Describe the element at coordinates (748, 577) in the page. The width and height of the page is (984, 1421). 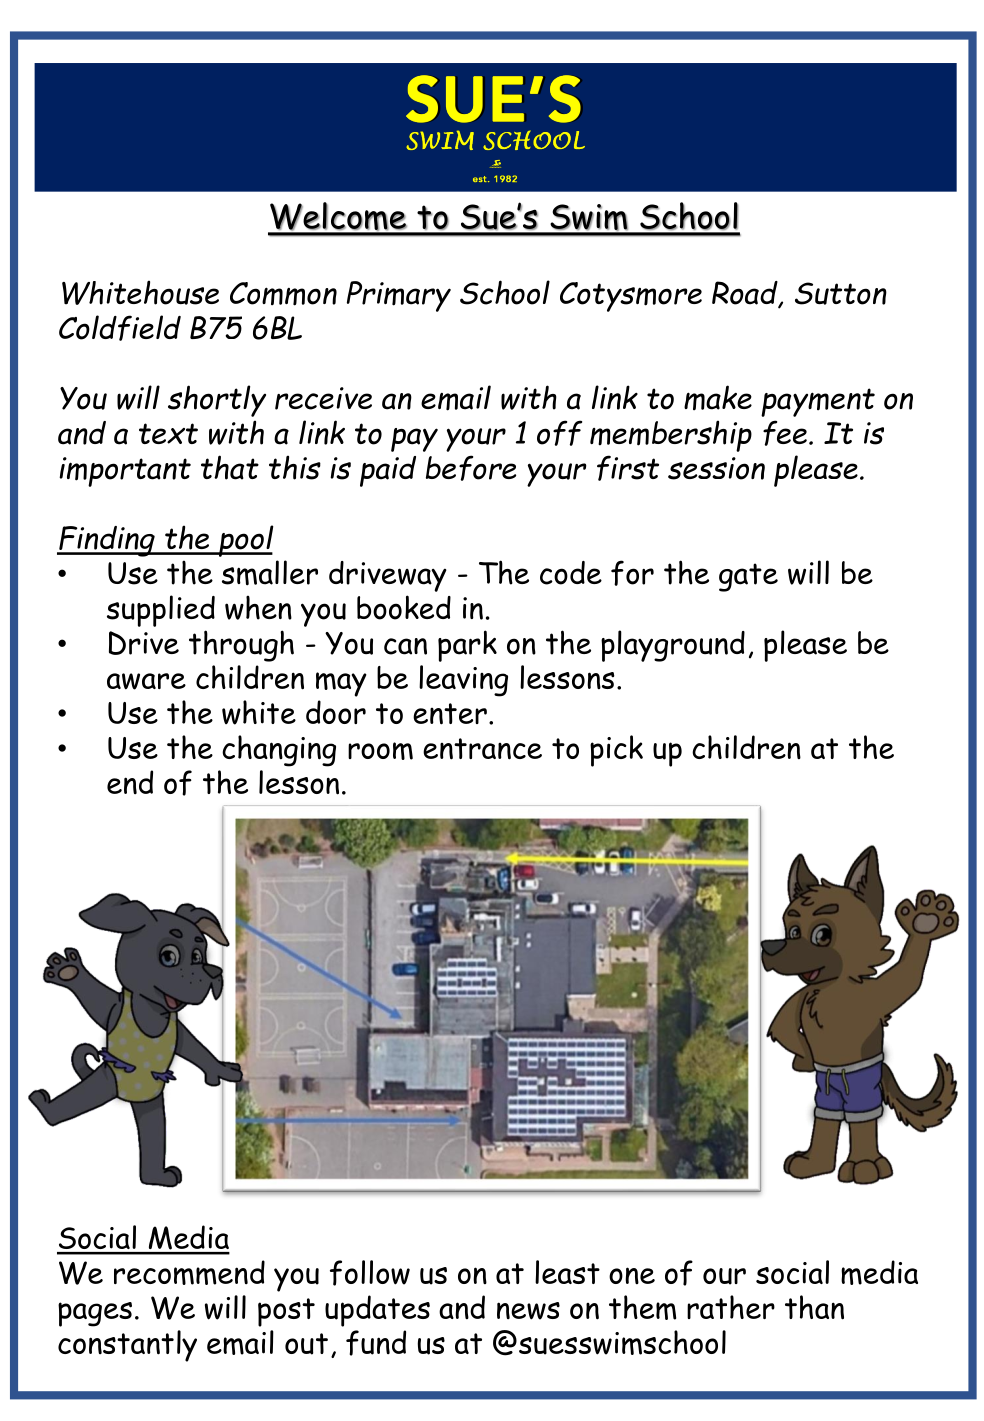
I see `gate` at that location.
